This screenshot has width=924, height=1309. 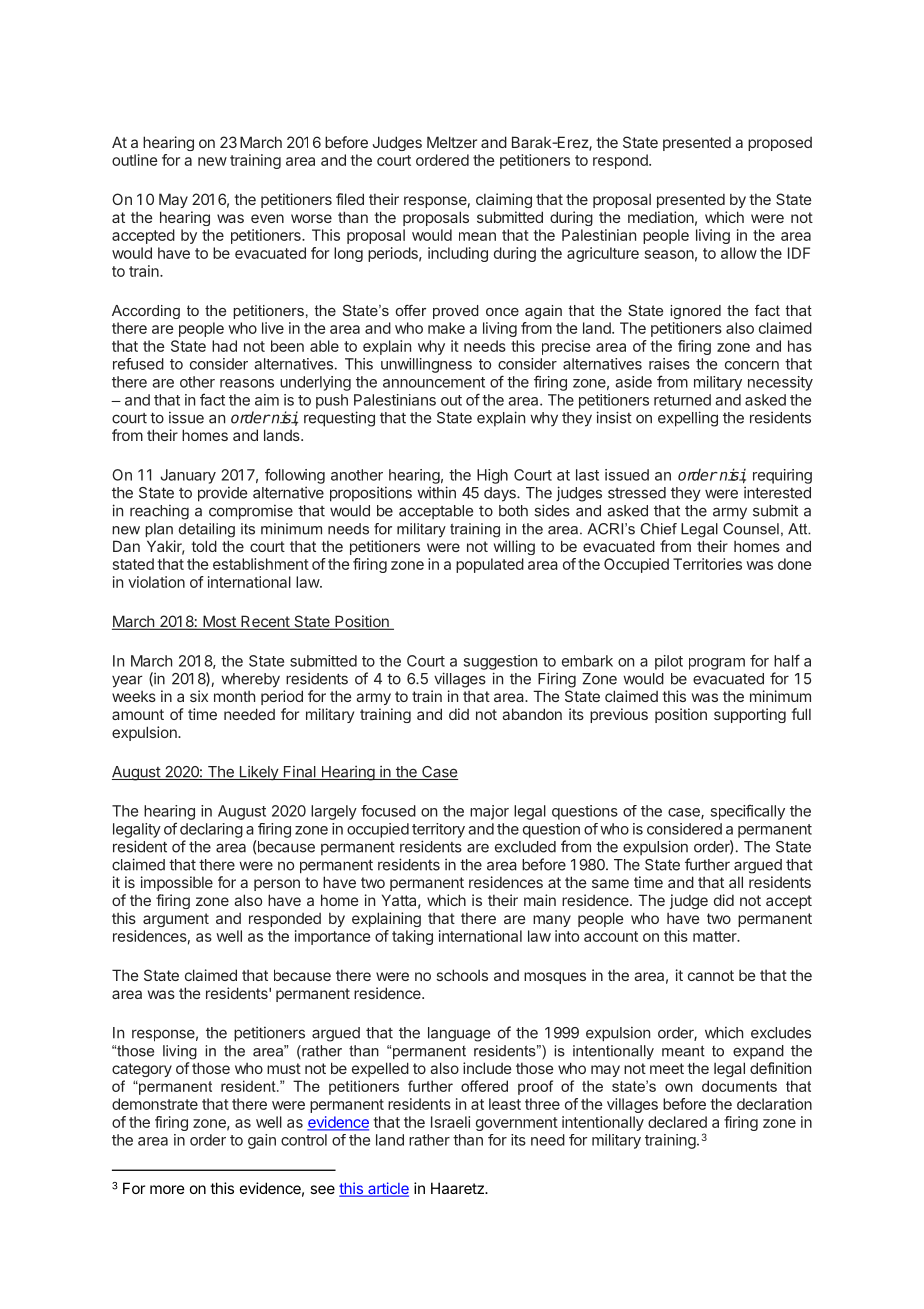 What do you see at coordinates (167, 1189) in the screenshot?
I see `more` at bounding box center [167, 1189].
